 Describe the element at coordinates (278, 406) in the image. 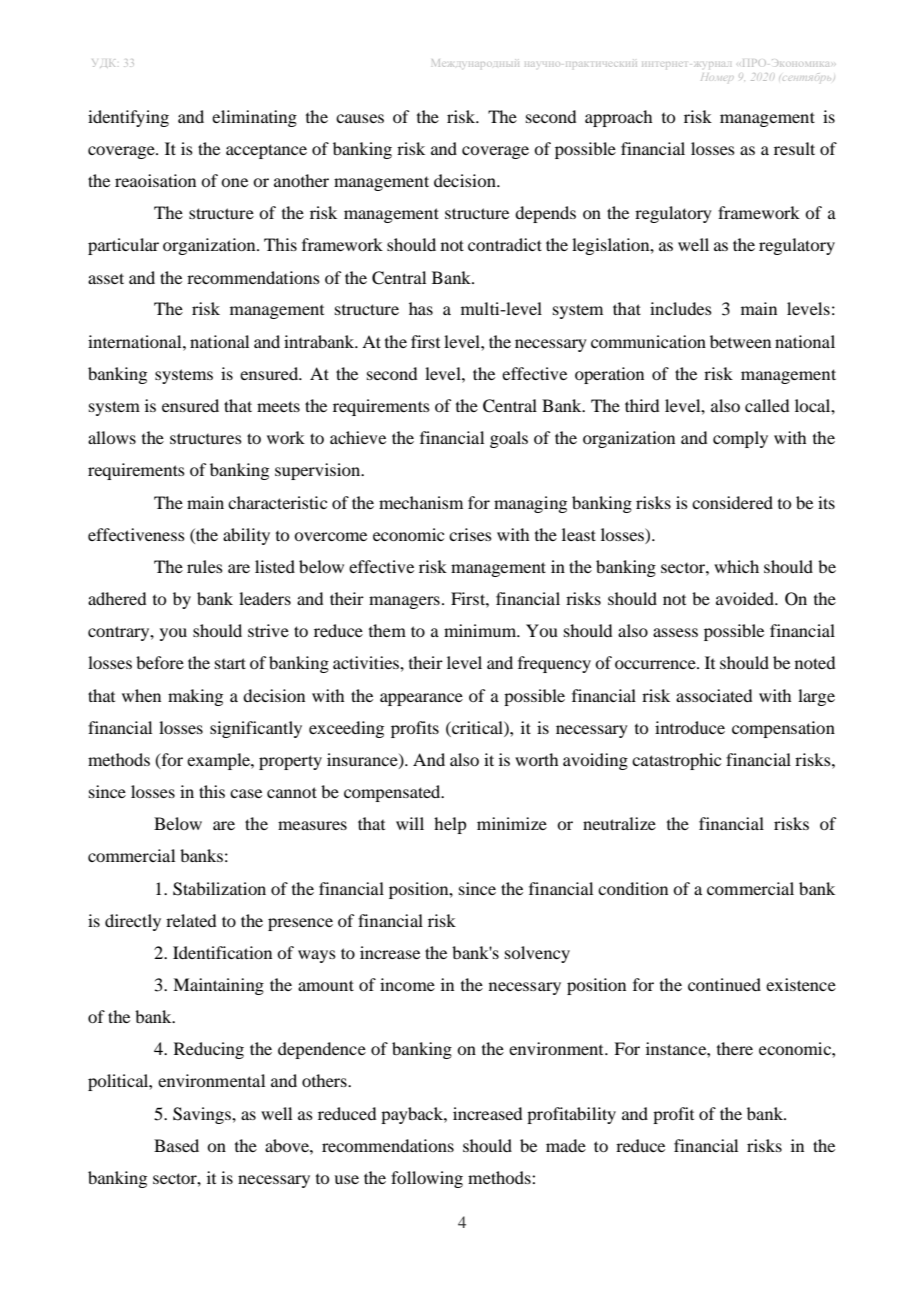

I see `meets` at that location.
